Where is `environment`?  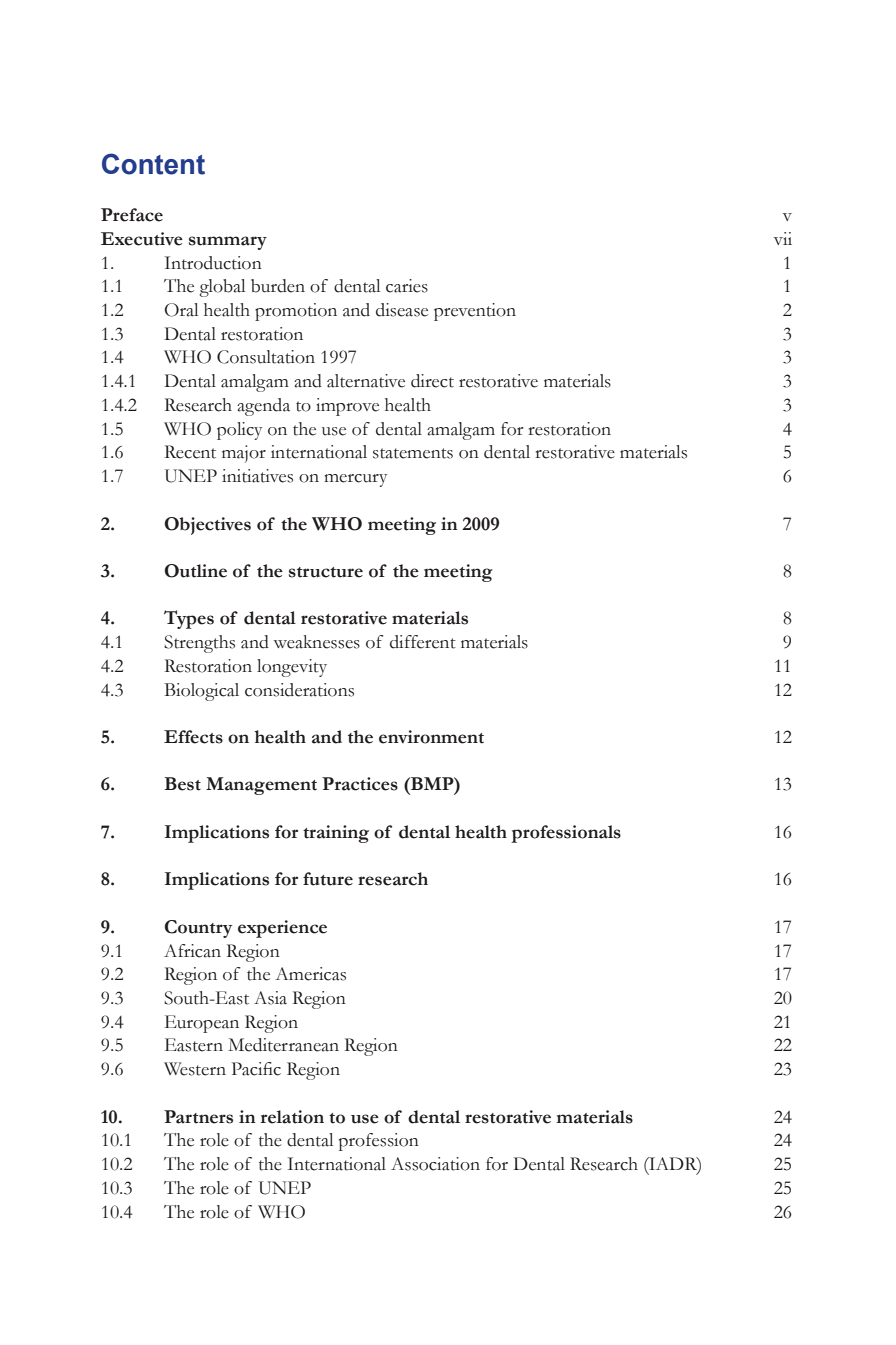 environment is located at coordinates (431, 737).
